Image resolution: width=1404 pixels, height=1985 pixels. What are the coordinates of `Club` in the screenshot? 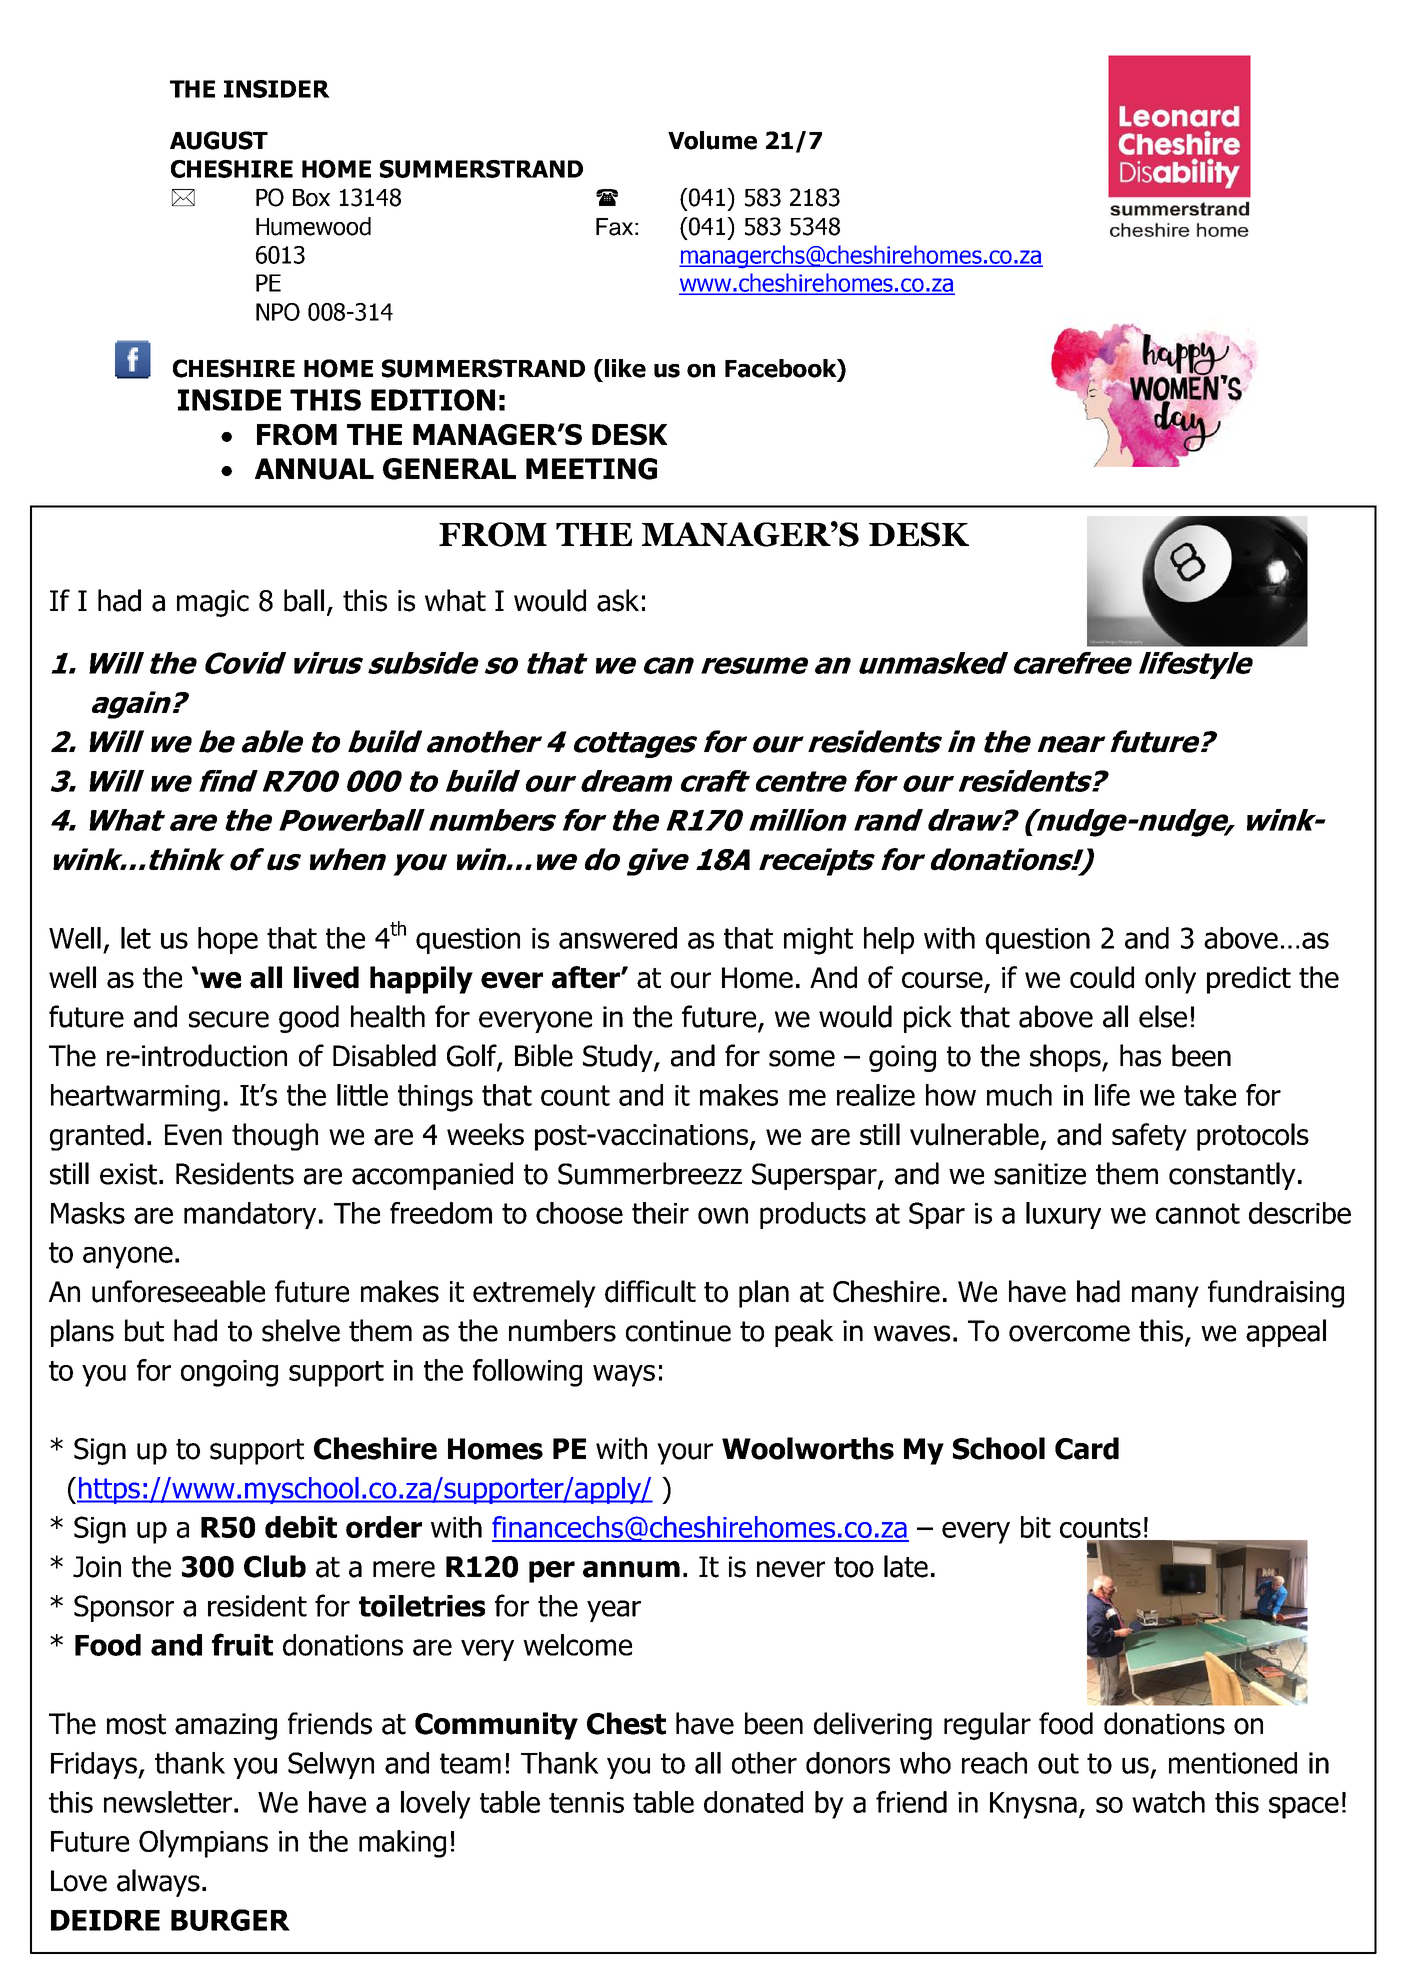 It's located at (275, 1566).
